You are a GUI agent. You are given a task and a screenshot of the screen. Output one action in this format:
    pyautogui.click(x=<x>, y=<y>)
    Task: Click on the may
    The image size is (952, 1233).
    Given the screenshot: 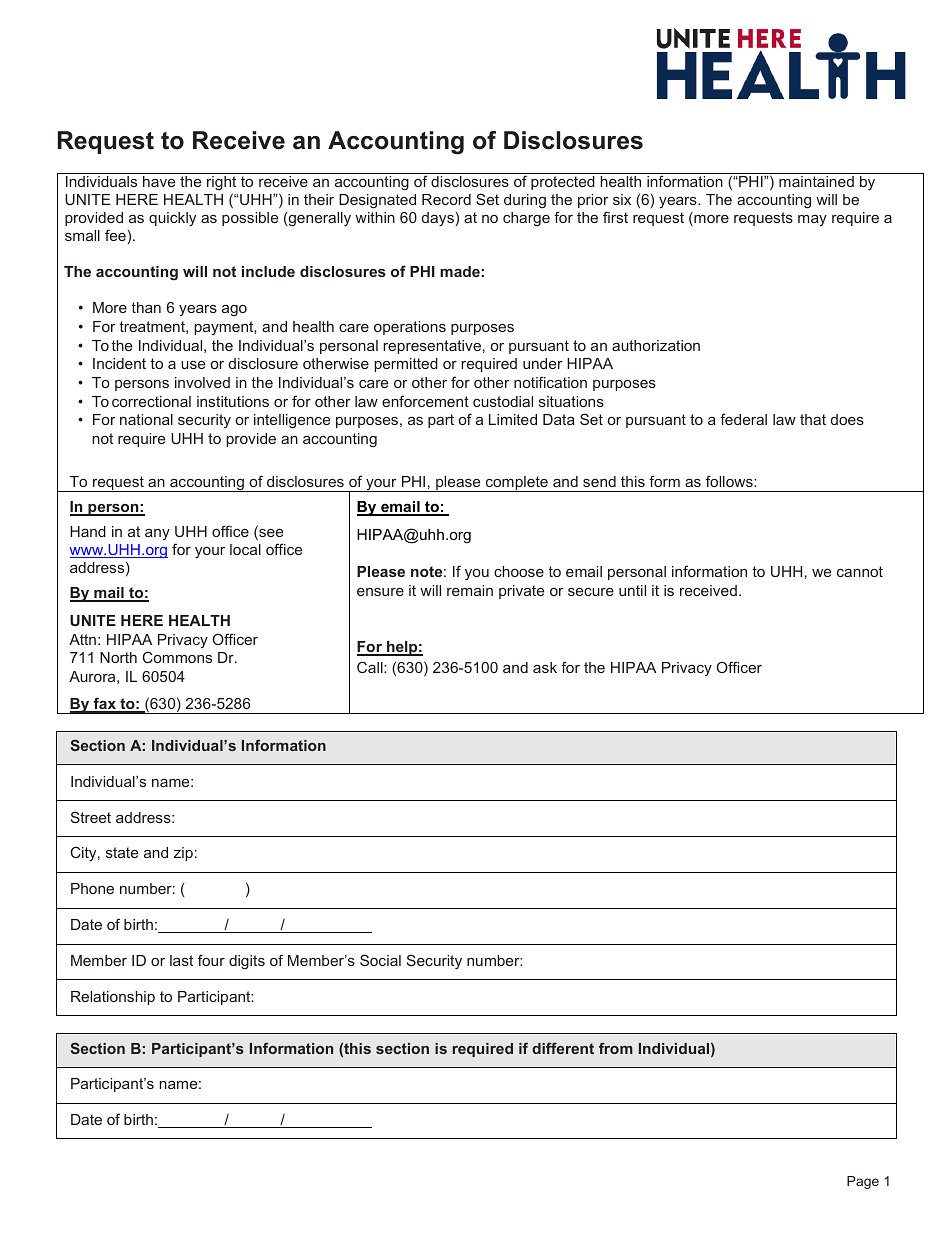 What is the action you would take?
    pyautogui.click(x=812, y=220)
